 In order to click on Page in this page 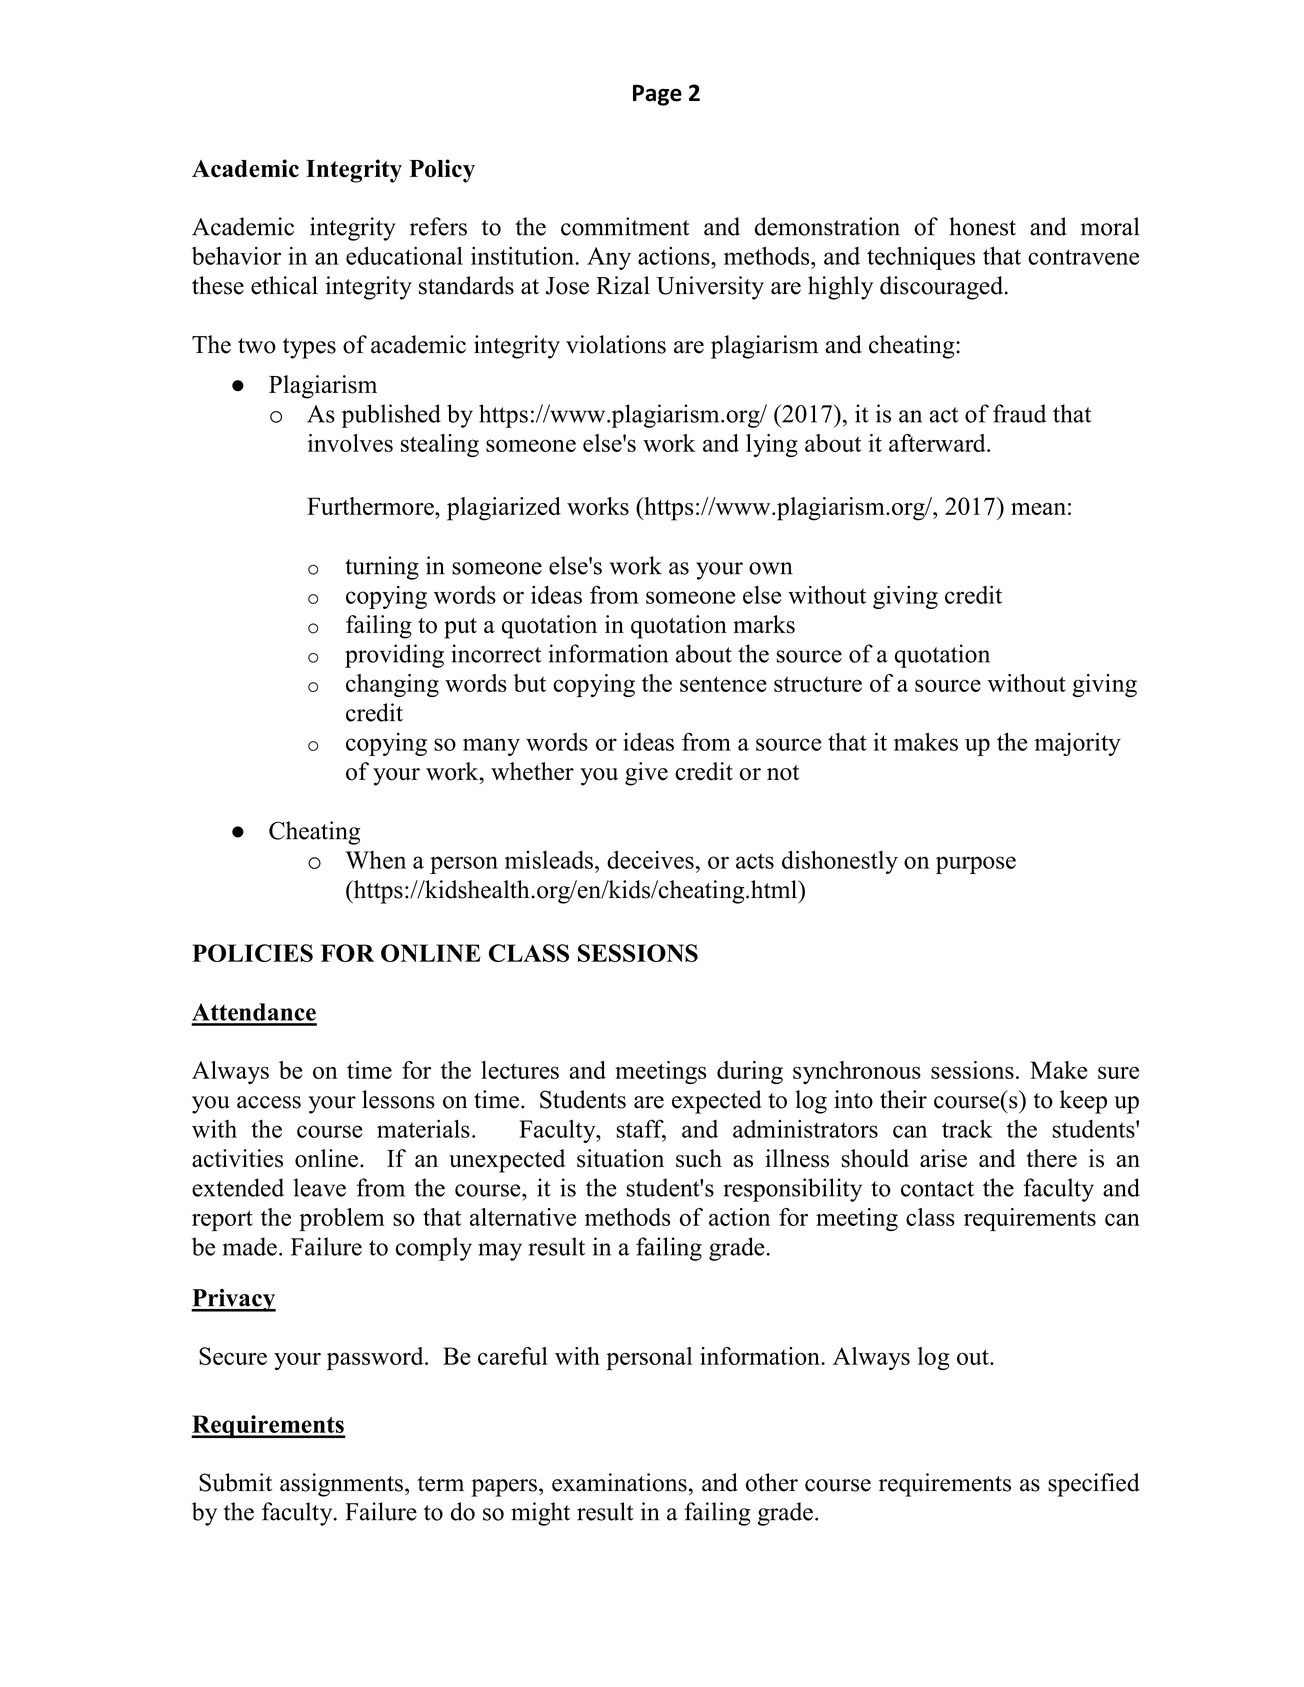, I will do `click(657, 95)`.
